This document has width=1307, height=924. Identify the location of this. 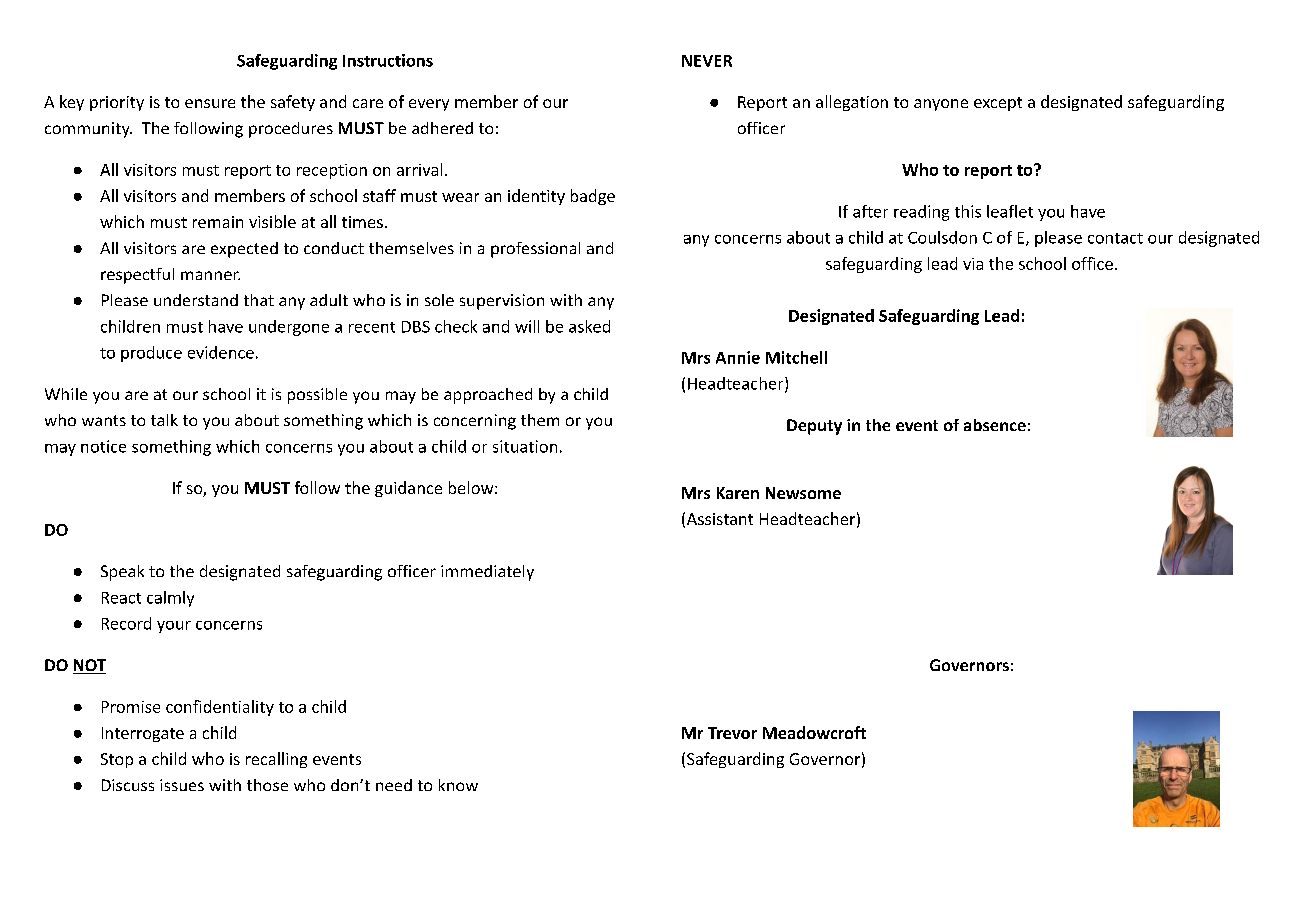
(968, 211).
